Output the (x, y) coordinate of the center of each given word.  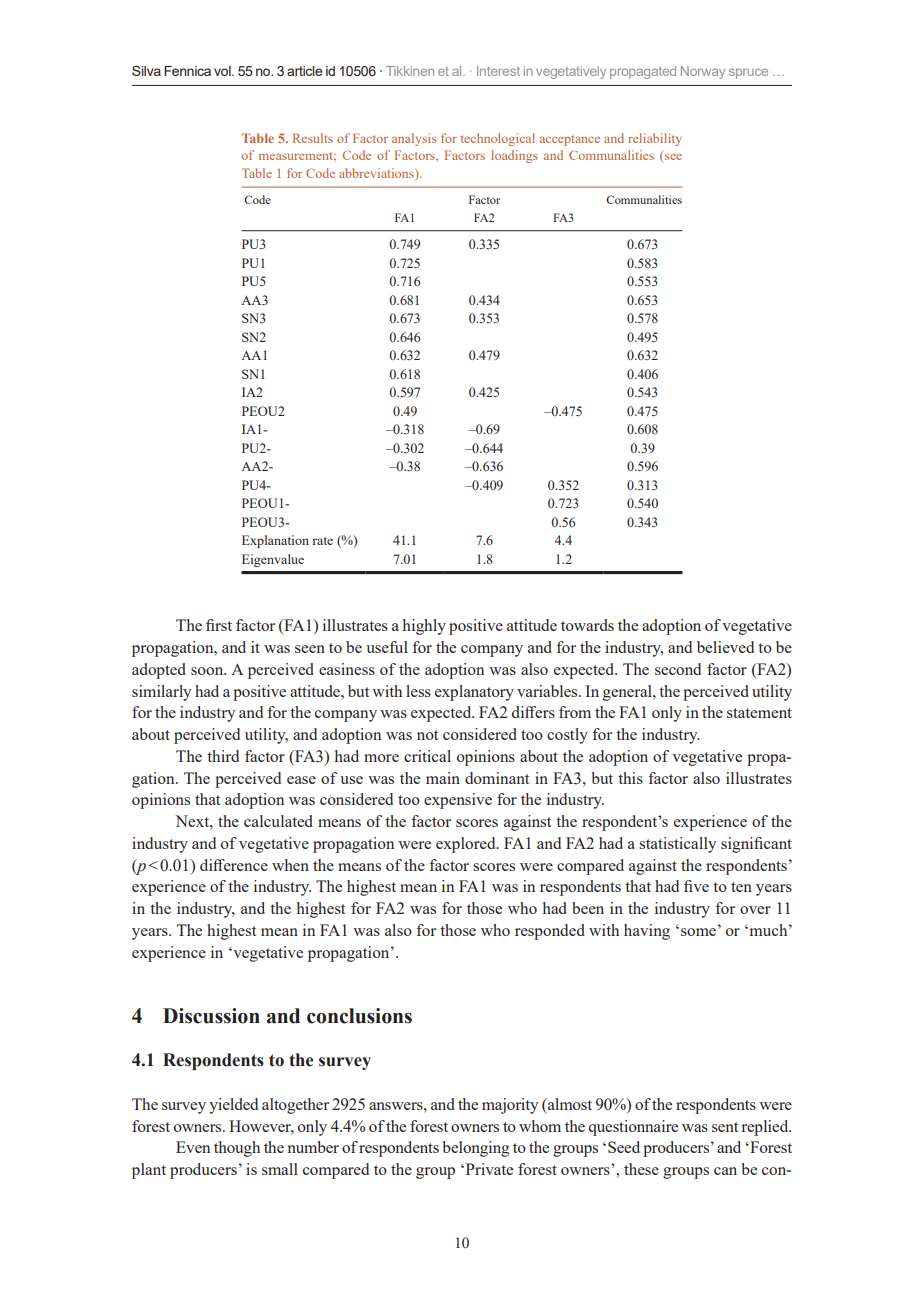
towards (587, 625)
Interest (498, 71)
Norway (703, 72)
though (237, 1149)
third (223, 756)
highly (424, 627)
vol (223, 71)
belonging (476, 1149)
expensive (458, 801)
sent (725, 1127)
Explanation (275, 541)
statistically (678, 845)
